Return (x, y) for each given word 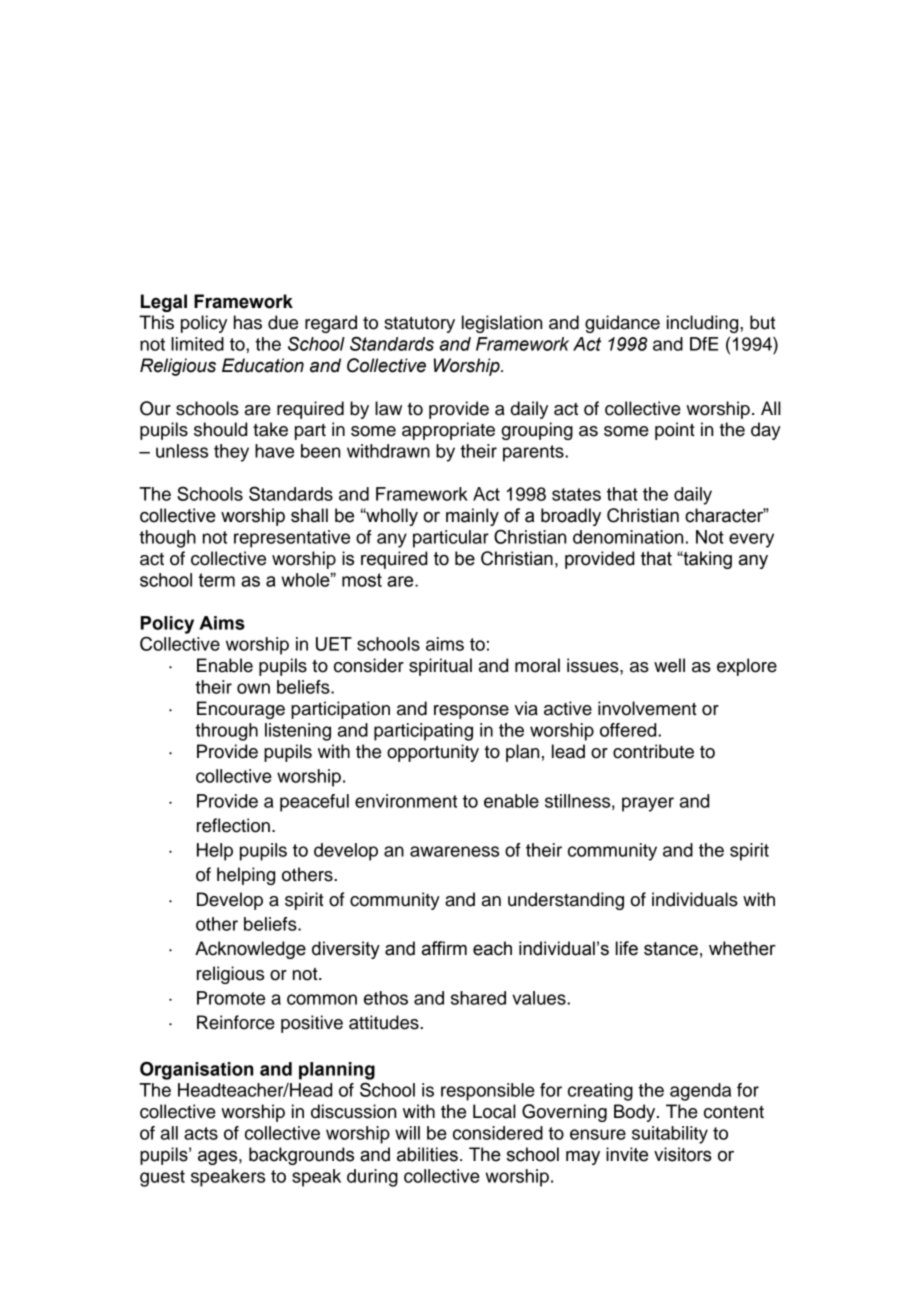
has (248, 322)
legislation (502, 324)
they (231, 453)
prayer (648, 804)
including (704, 324)
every (751, 540)
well (669, 665)
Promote (231, 998)
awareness (454, 851)
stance (671, 949)
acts (201, 1133)
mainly (472, 517)
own (253, 688)
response (471, 712)
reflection (233, 825)
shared (478, 998)
